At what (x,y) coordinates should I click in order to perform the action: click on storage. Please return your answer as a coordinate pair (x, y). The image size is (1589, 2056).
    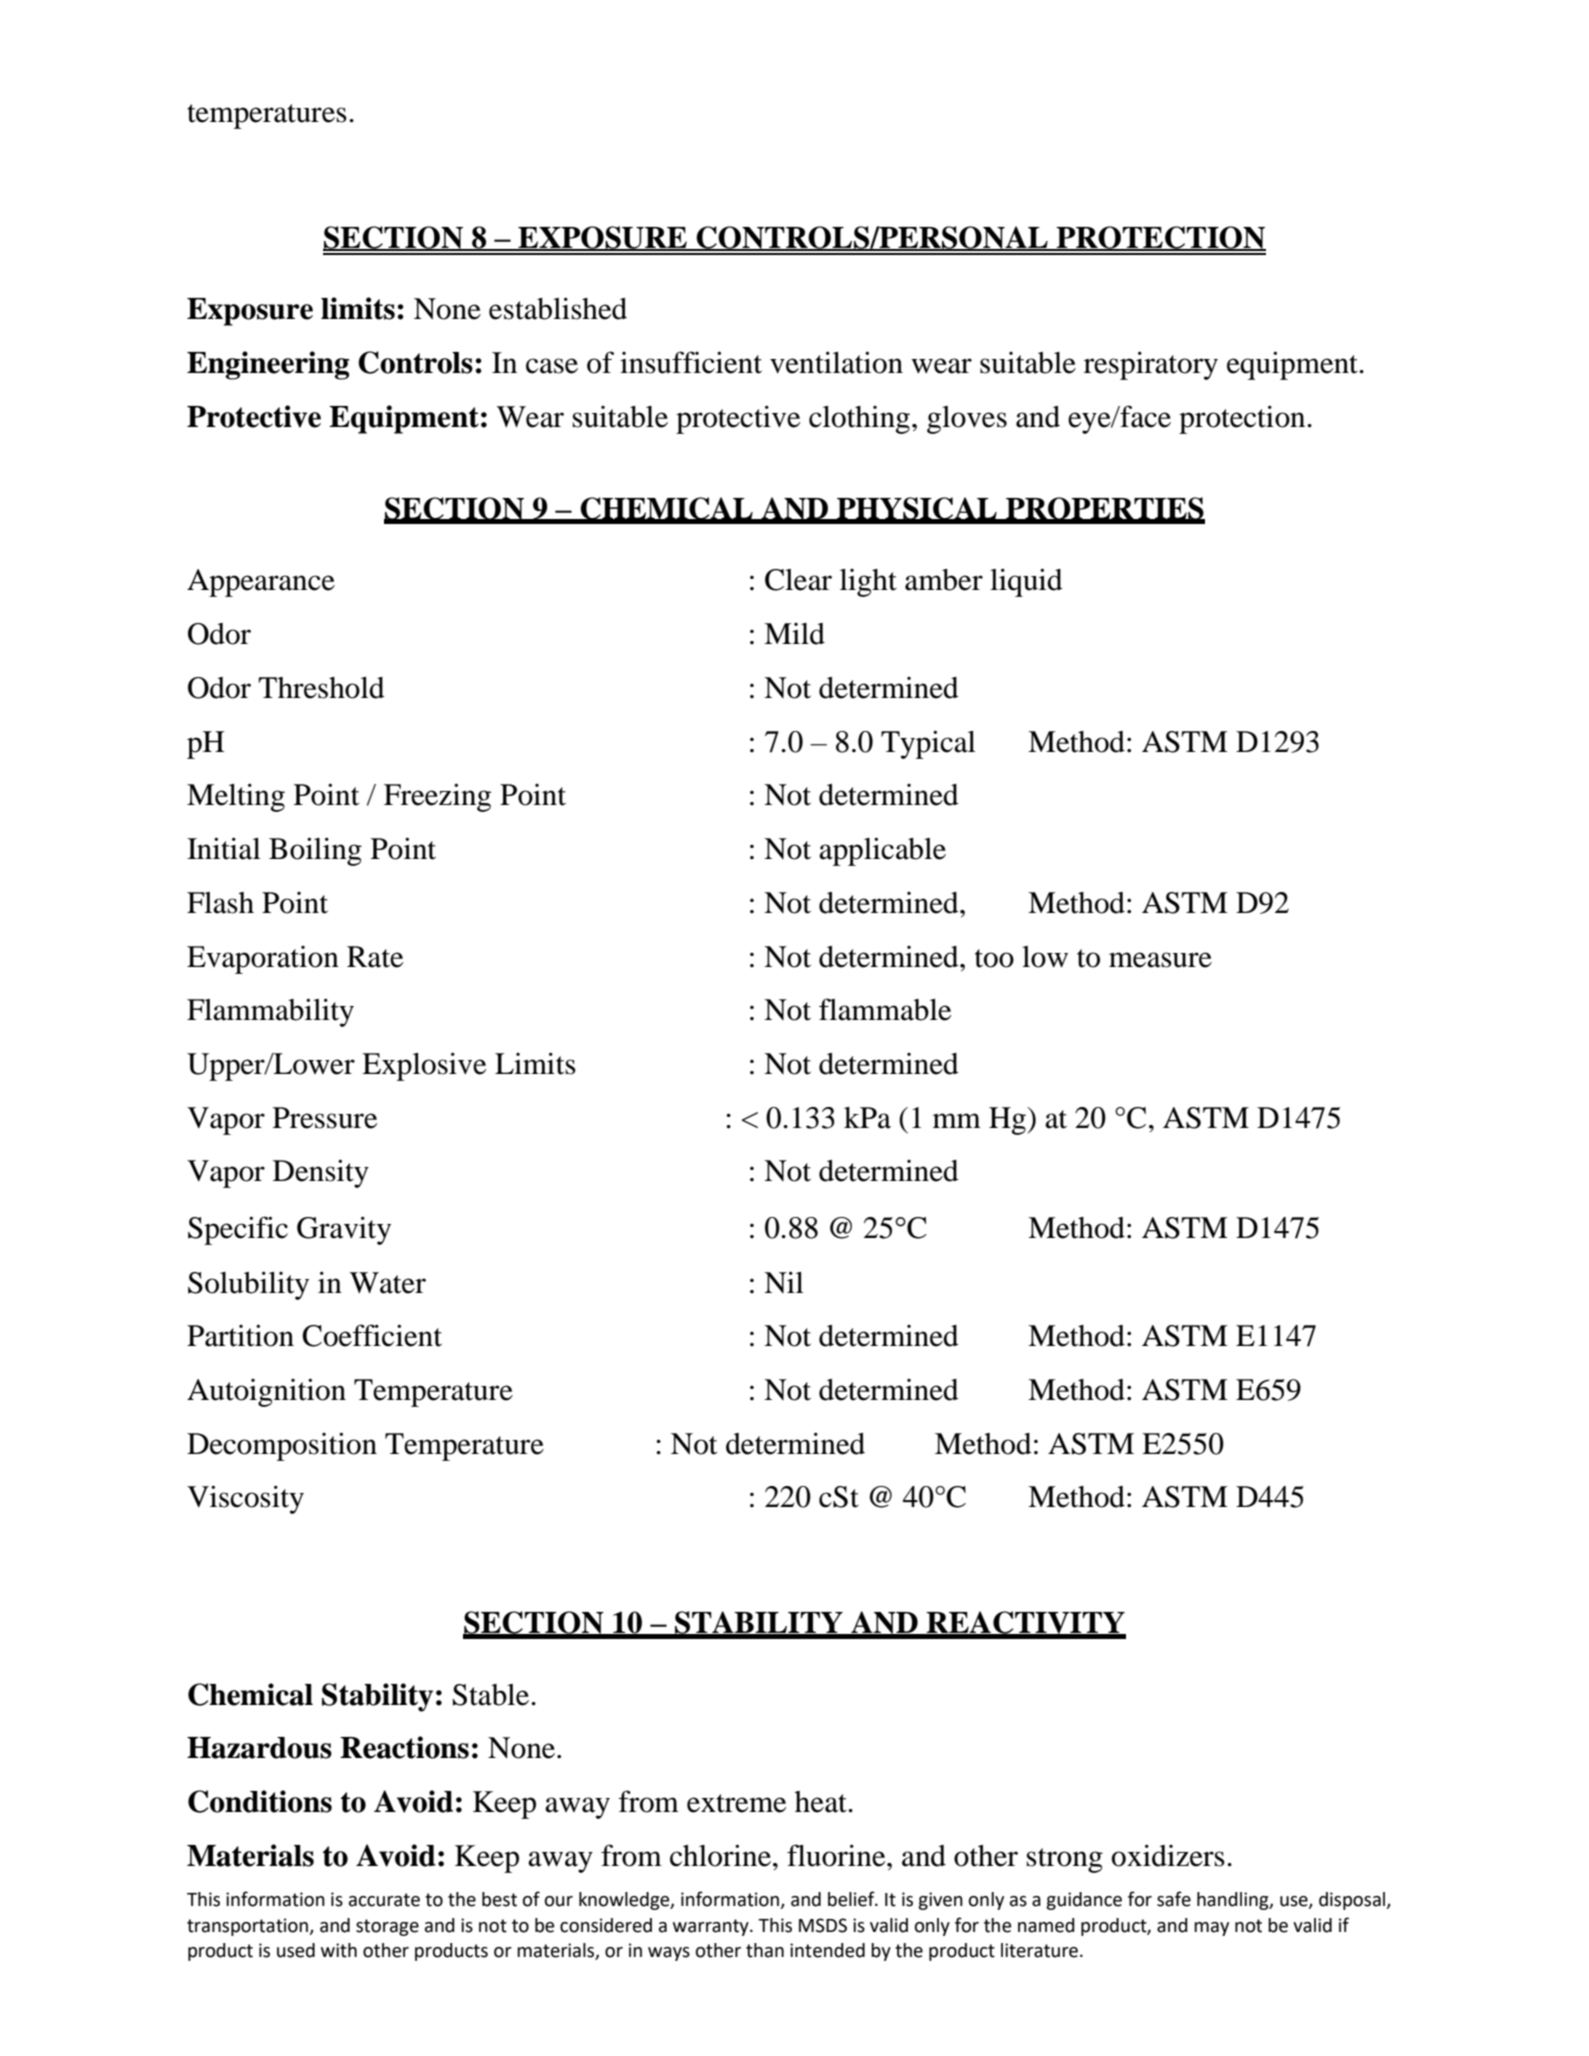
    Looking at the image, I should click on (387, 1927).
